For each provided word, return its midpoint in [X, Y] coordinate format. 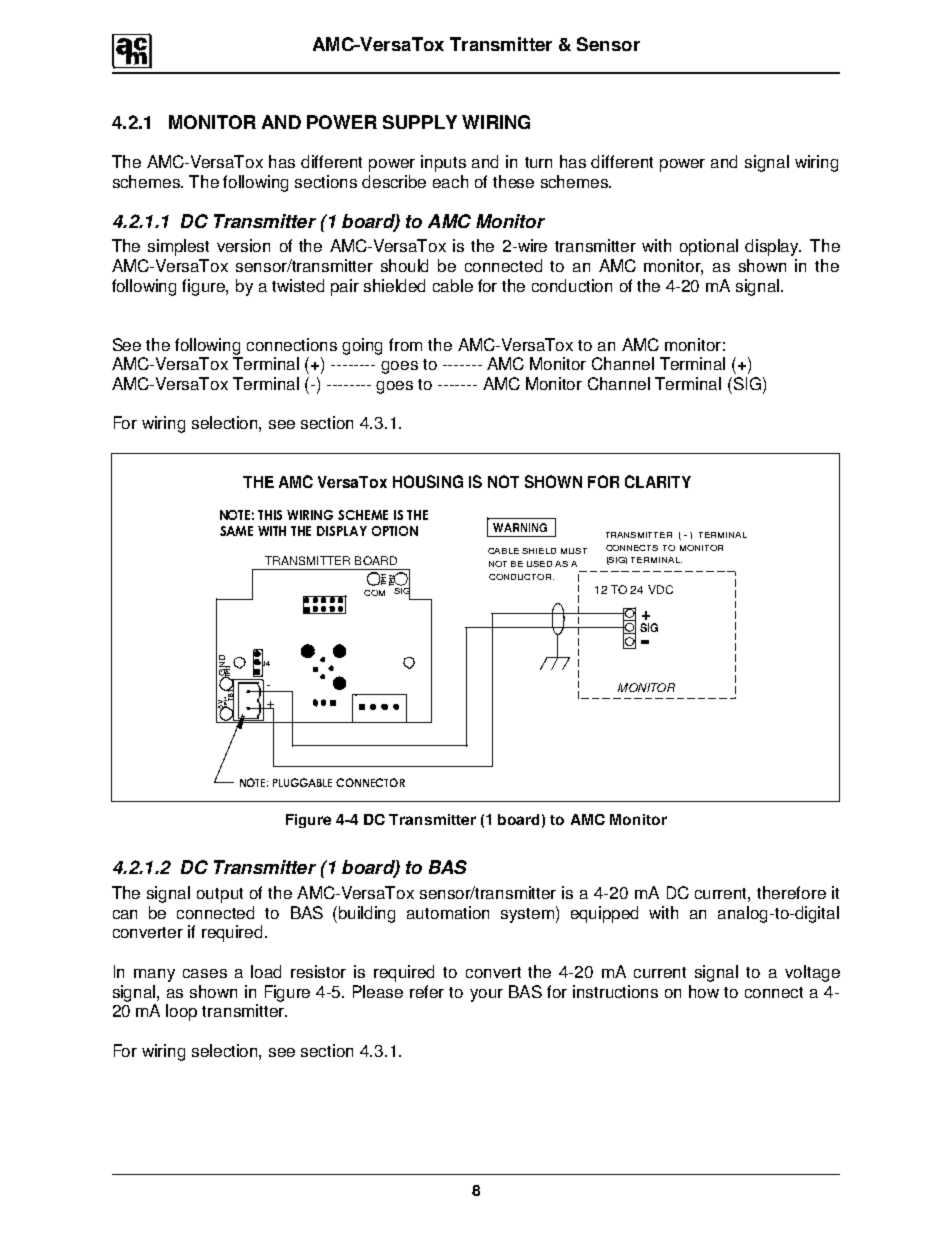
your [486, 995]
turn [538, 162]
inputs [443, 163]
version [243, 245]
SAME [236, 531]
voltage [812, 973]
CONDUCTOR [521, 577]
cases [205, 973]
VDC [660, 589]
